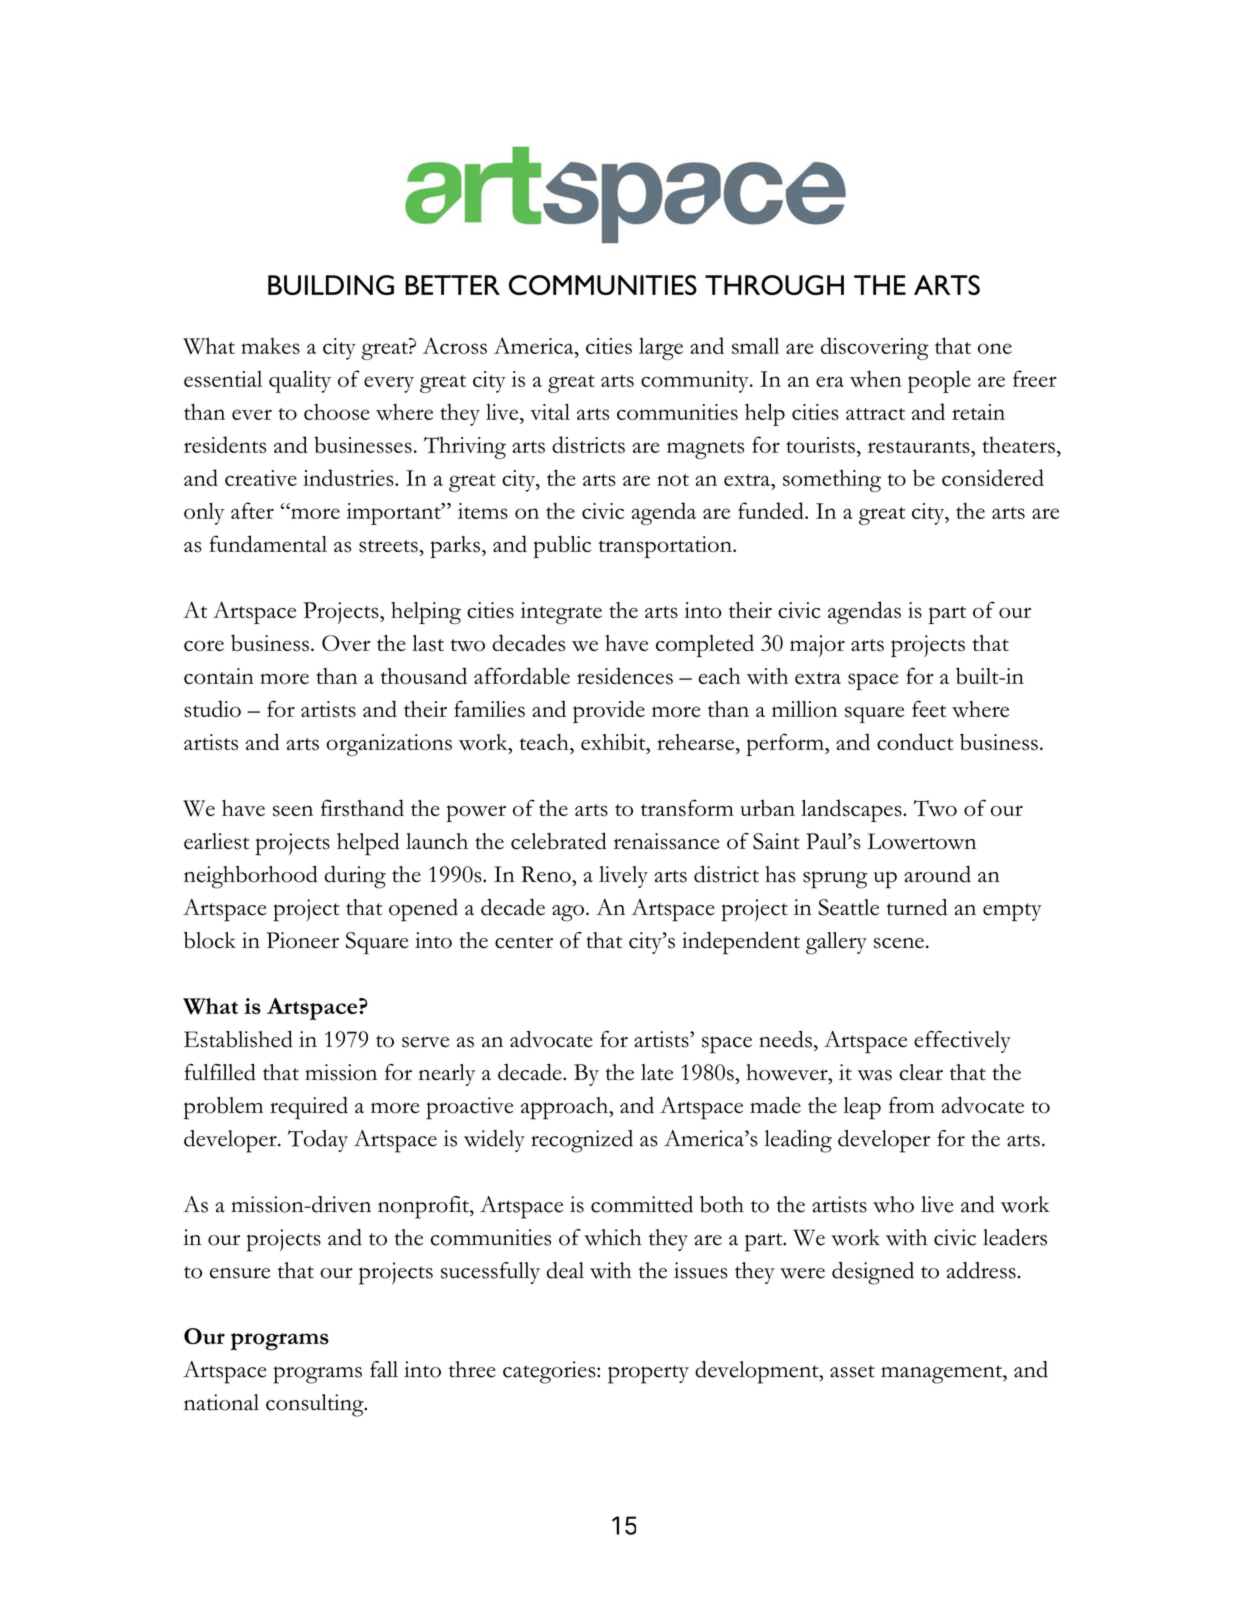 This document has width=1247, height=1614. Describe the element at coordinates (929, 708) in the document. I see `feet` at that location.
